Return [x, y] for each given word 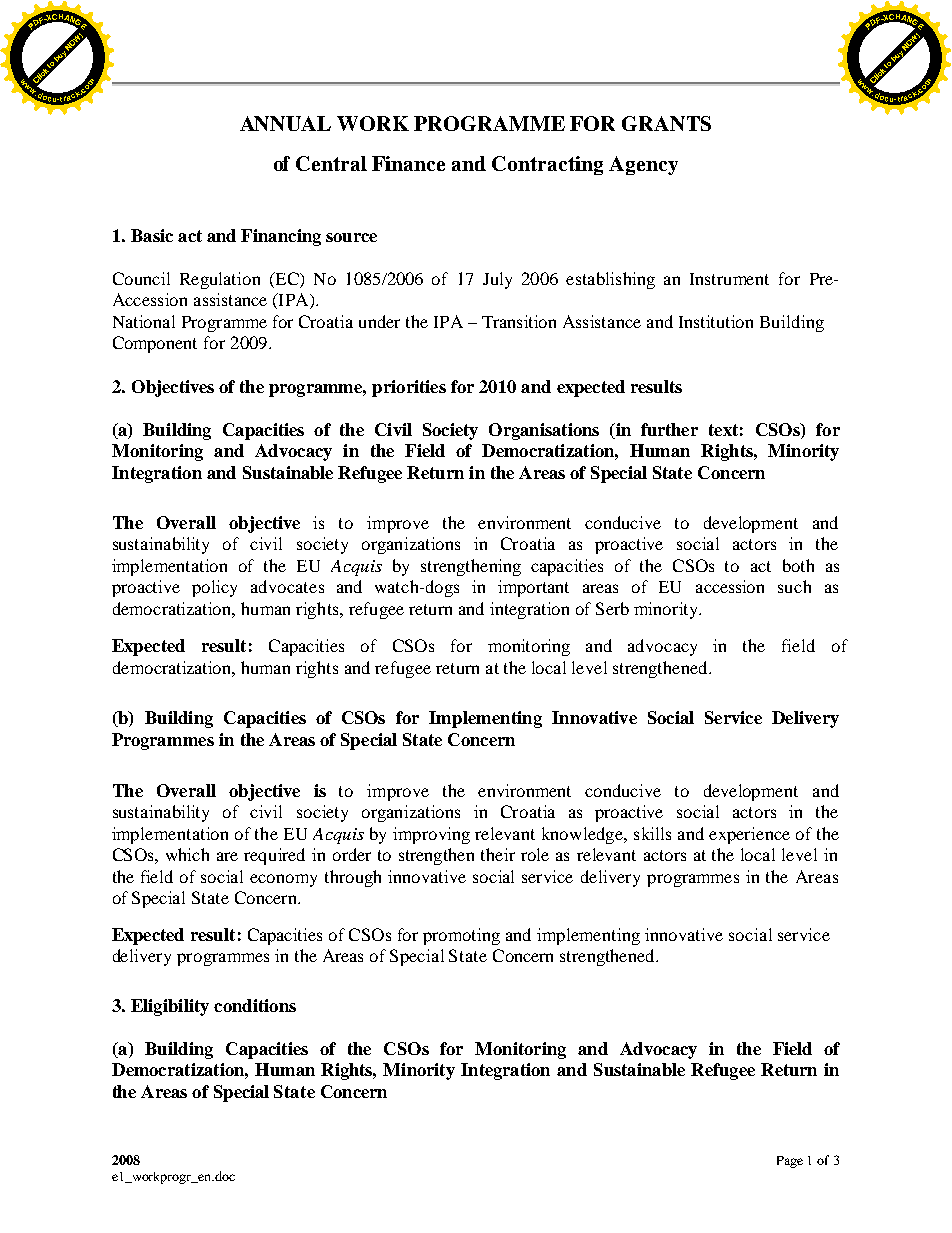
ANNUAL [285, 123]
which [187, 854]
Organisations [544, 431]
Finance [408, 163]
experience [749, 835]
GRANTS [666, 123]
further [669, 429]
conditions [255, 1005]
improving [431, 835]
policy [214, 588]
